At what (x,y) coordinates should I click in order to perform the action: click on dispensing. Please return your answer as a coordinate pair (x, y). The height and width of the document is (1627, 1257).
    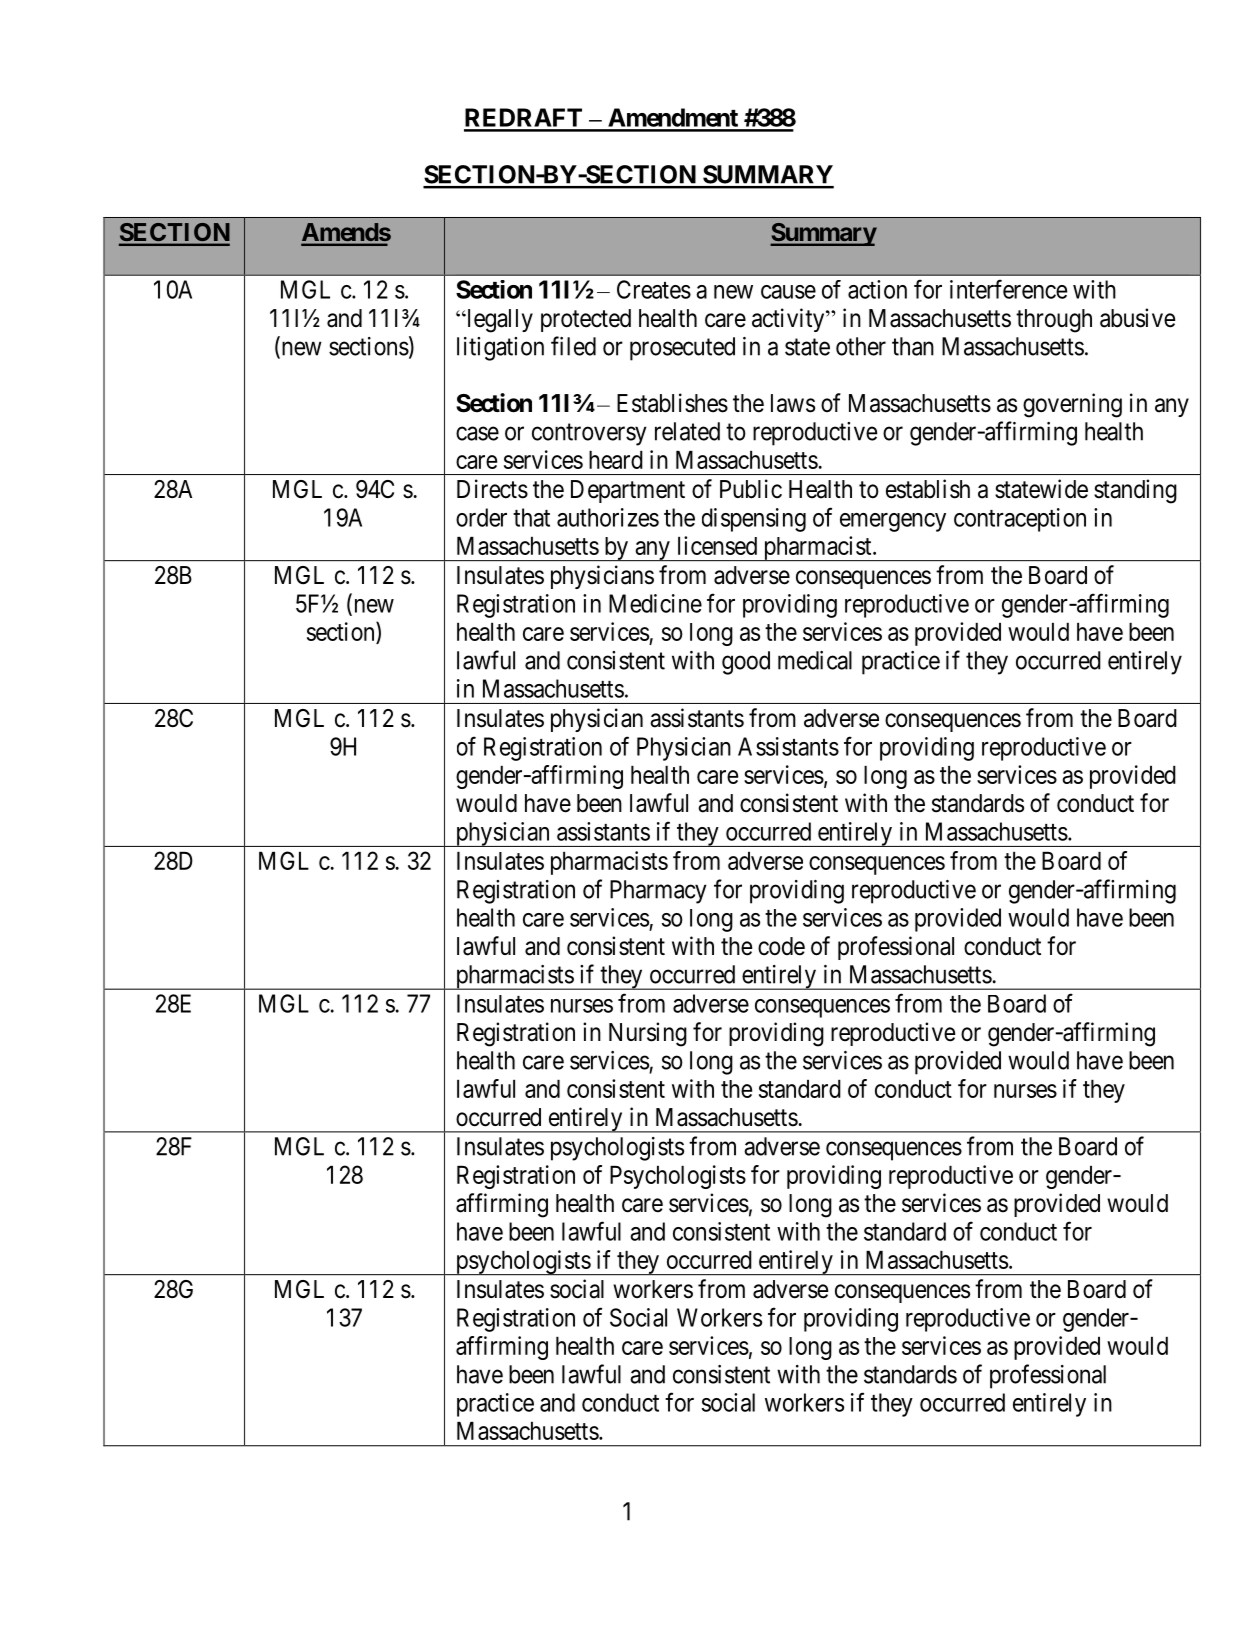
    Looking at the image, I should click on (754, 520).
